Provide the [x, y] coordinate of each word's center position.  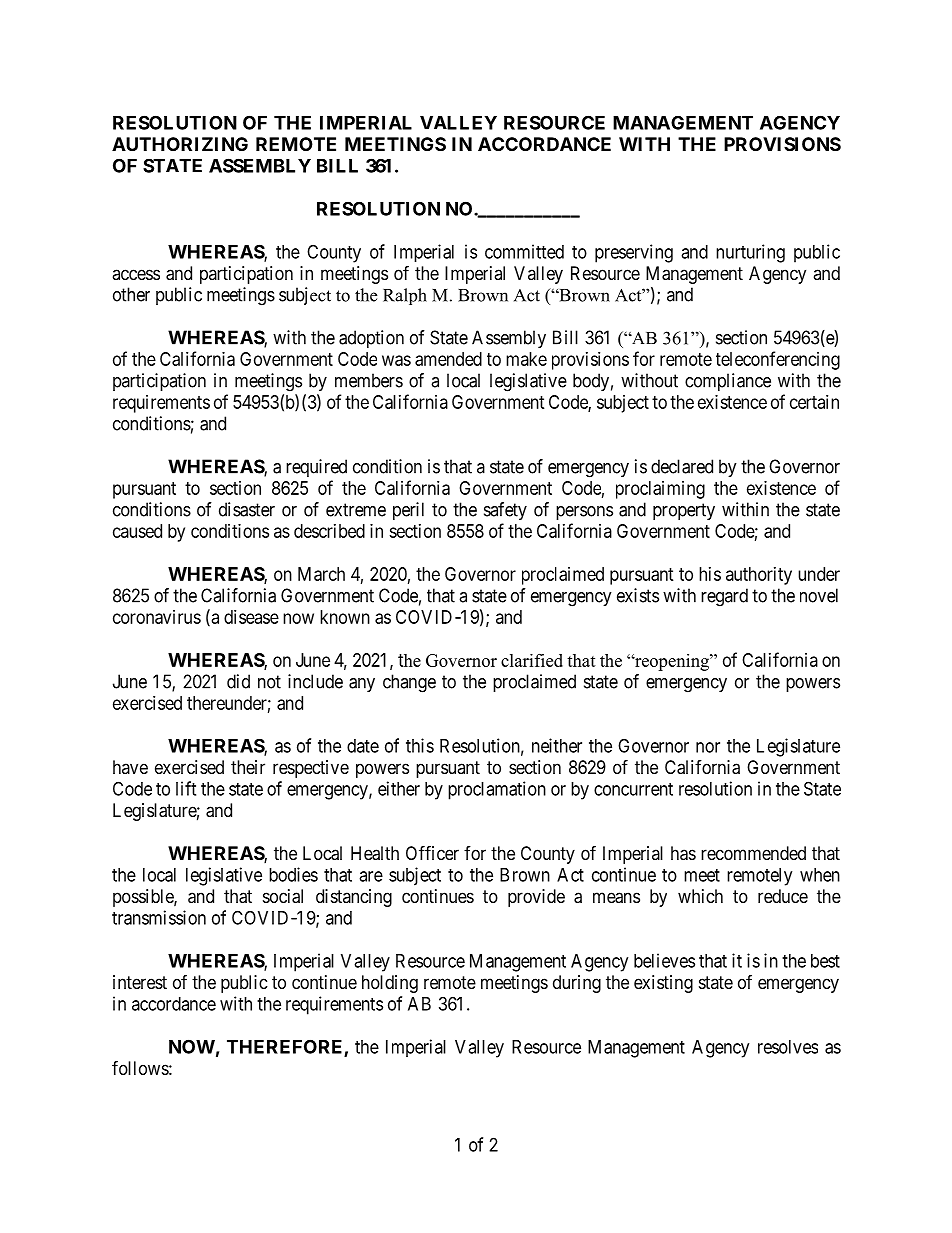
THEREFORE [286, 1047]
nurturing [750, 253]
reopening [672, 662]
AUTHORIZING [180, 144]
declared [682, 466]
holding [390, 984]
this [420, 745]
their [248, 767]
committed [524, 251]
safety [505, 511]
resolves [788, 1047]
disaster [247, 509]
